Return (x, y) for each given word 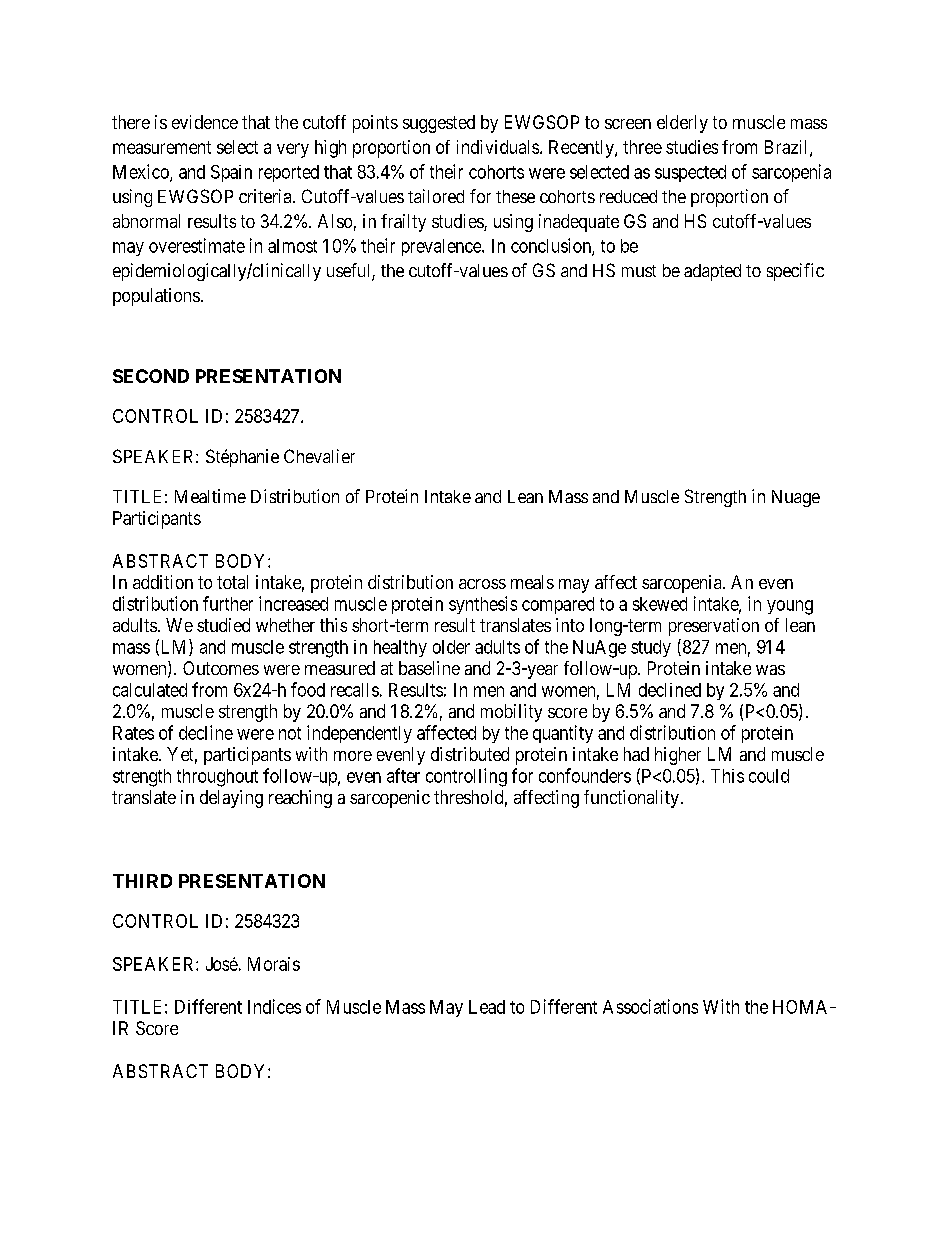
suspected (690, 173)
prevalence (442, 247)
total (232, 582)
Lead (487, 1007)
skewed (660, 604)
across (482, 584)
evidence (205, 122)
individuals (498, 147)
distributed (470, 754)
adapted (712, 272)
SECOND (151, 376)
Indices (274, 1006)
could (769, 776)
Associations (650, 1006)
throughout (217, 778)
